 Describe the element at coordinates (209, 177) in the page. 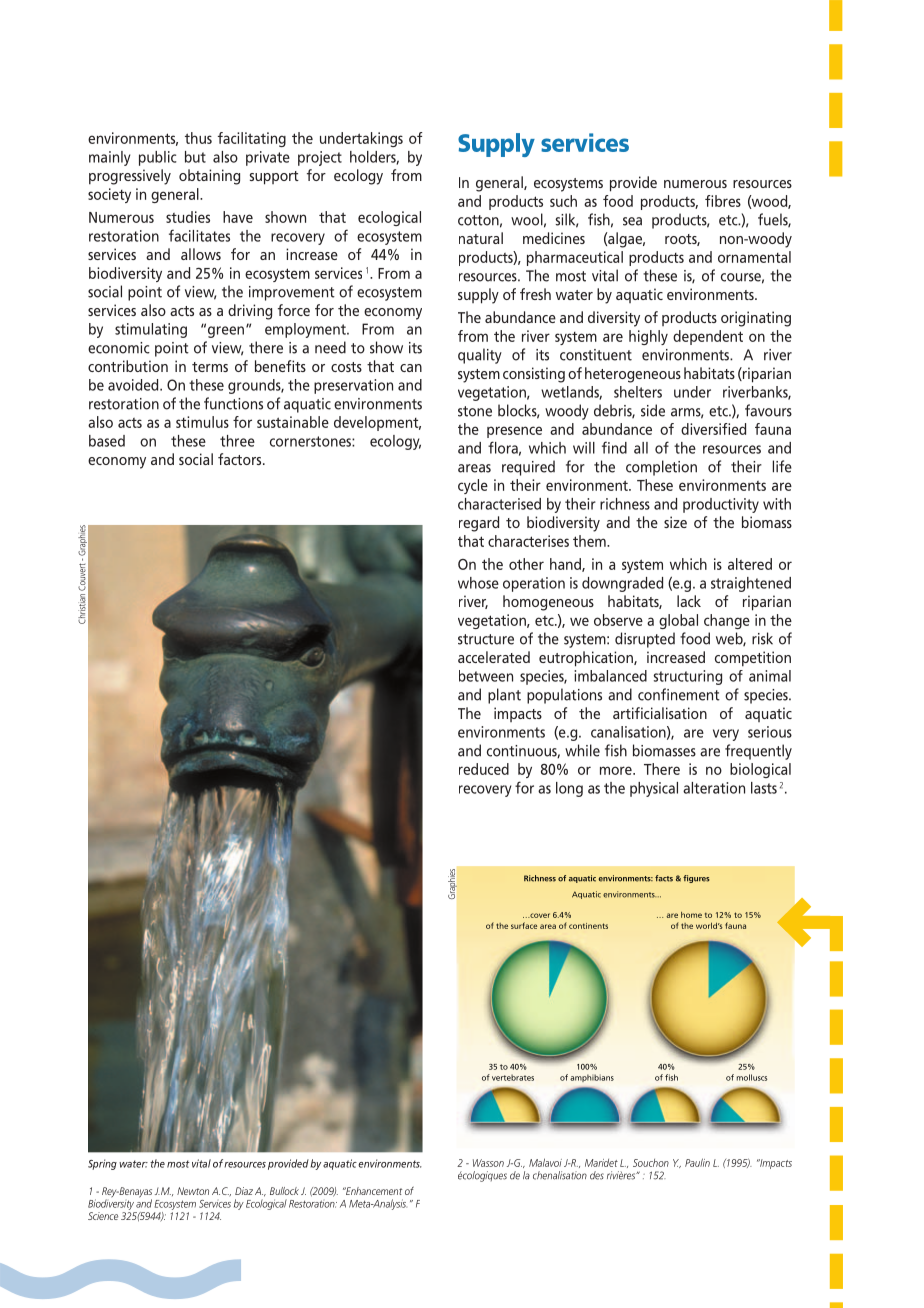

I see `obtaining` at that location.
